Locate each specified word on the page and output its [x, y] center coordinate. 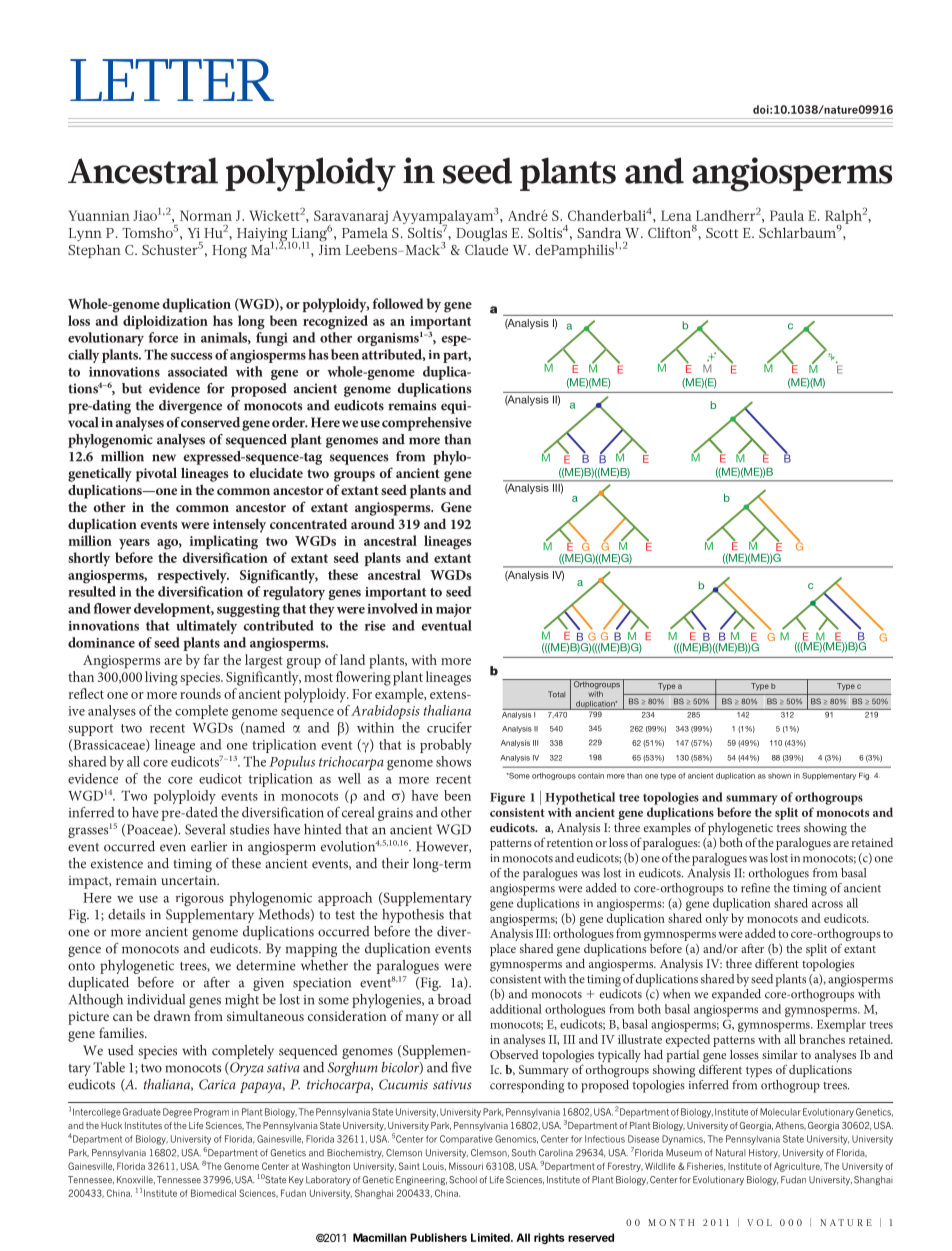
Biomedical [213, 1193]
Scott [722, 233]
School [463, 1180]
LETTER [172, 80]
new [164, 458]
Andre [528, 215]
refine [755, 888]
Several [205, 829]
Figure [507, 799]
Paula [787, 215]
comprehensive [427, 424]
